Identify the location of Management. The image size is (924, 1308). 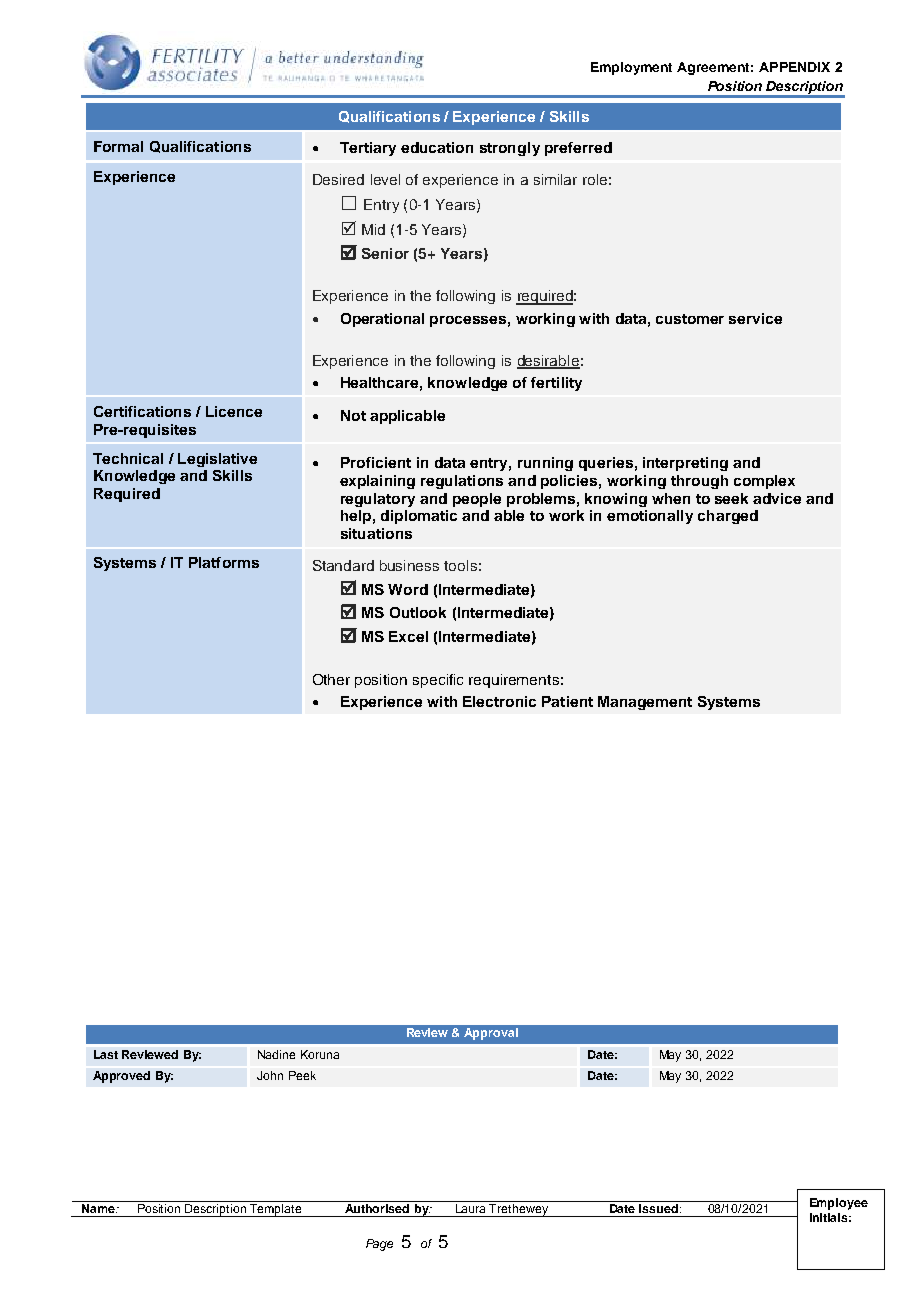
(645, 703).
